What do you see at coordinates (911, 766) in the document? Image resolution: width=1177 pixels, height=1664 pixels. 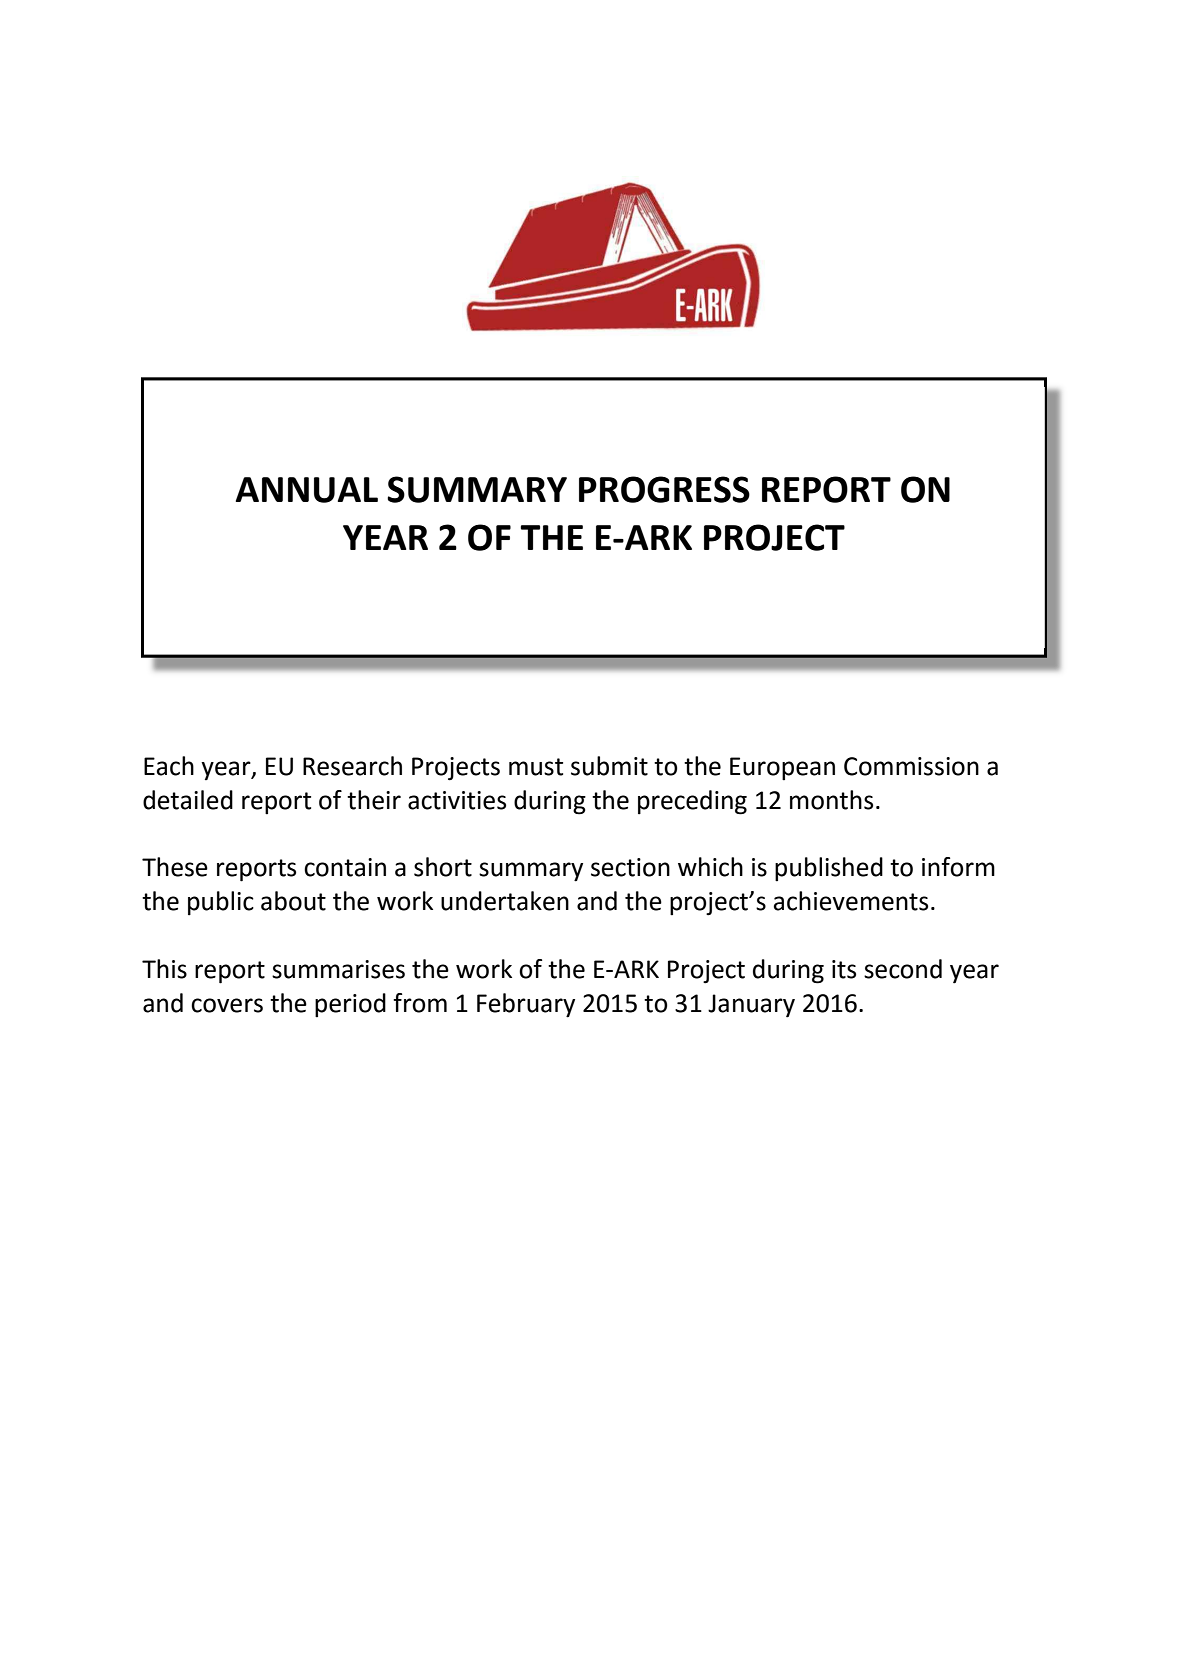 I see `Commission` at bounding box center [911, 766].
